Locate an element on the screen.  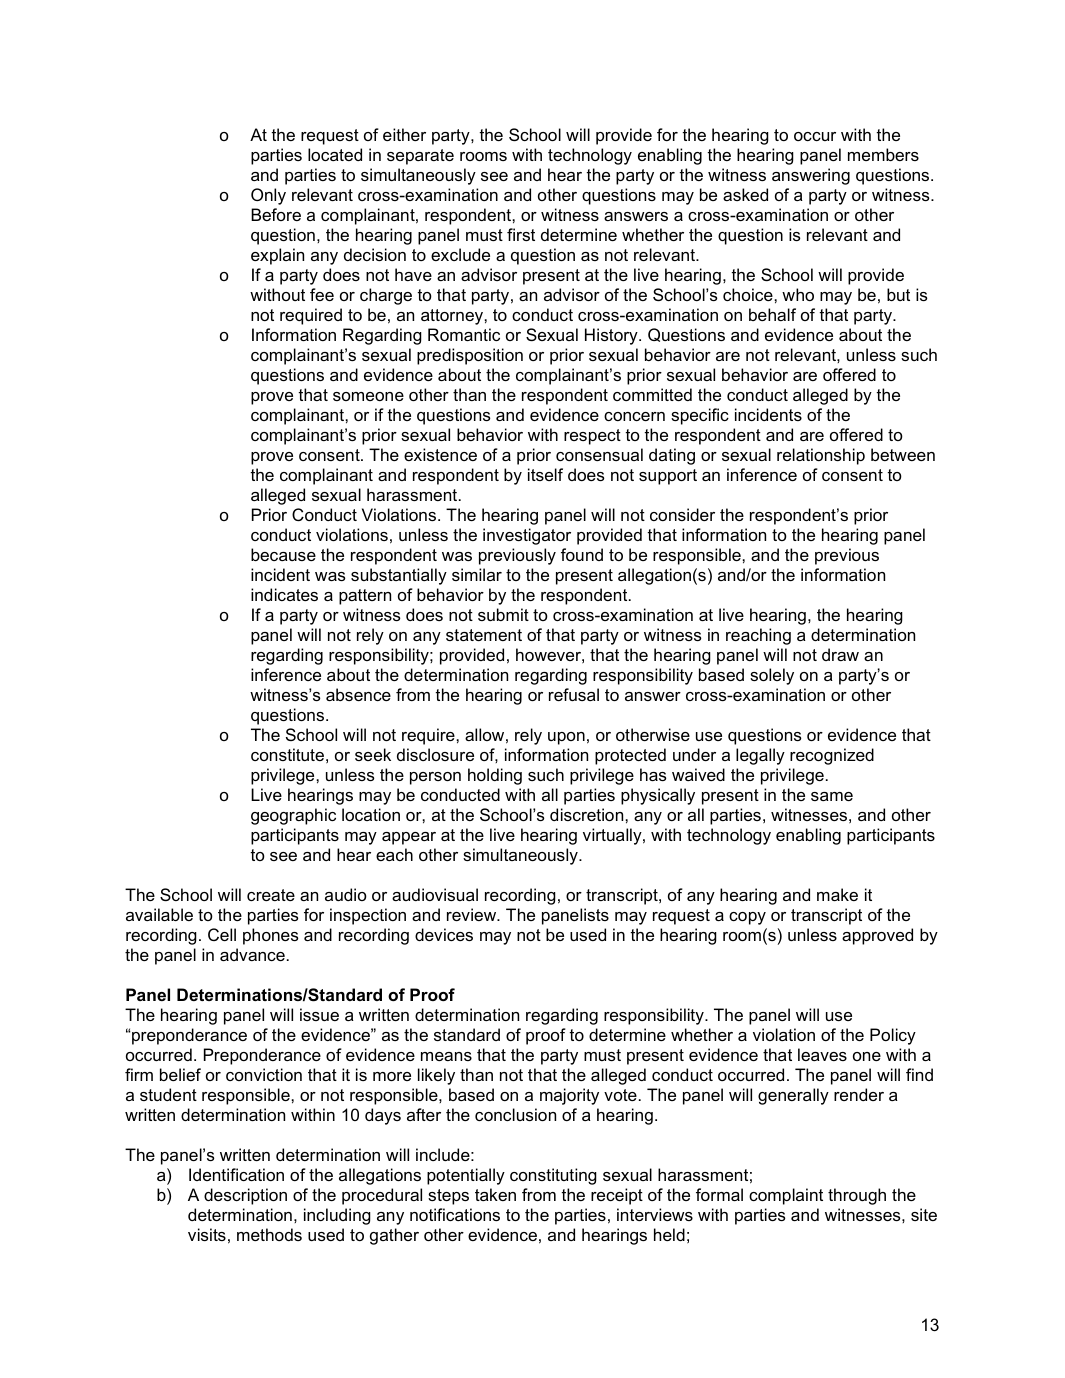
description is located at coordinates (245, 1196).
